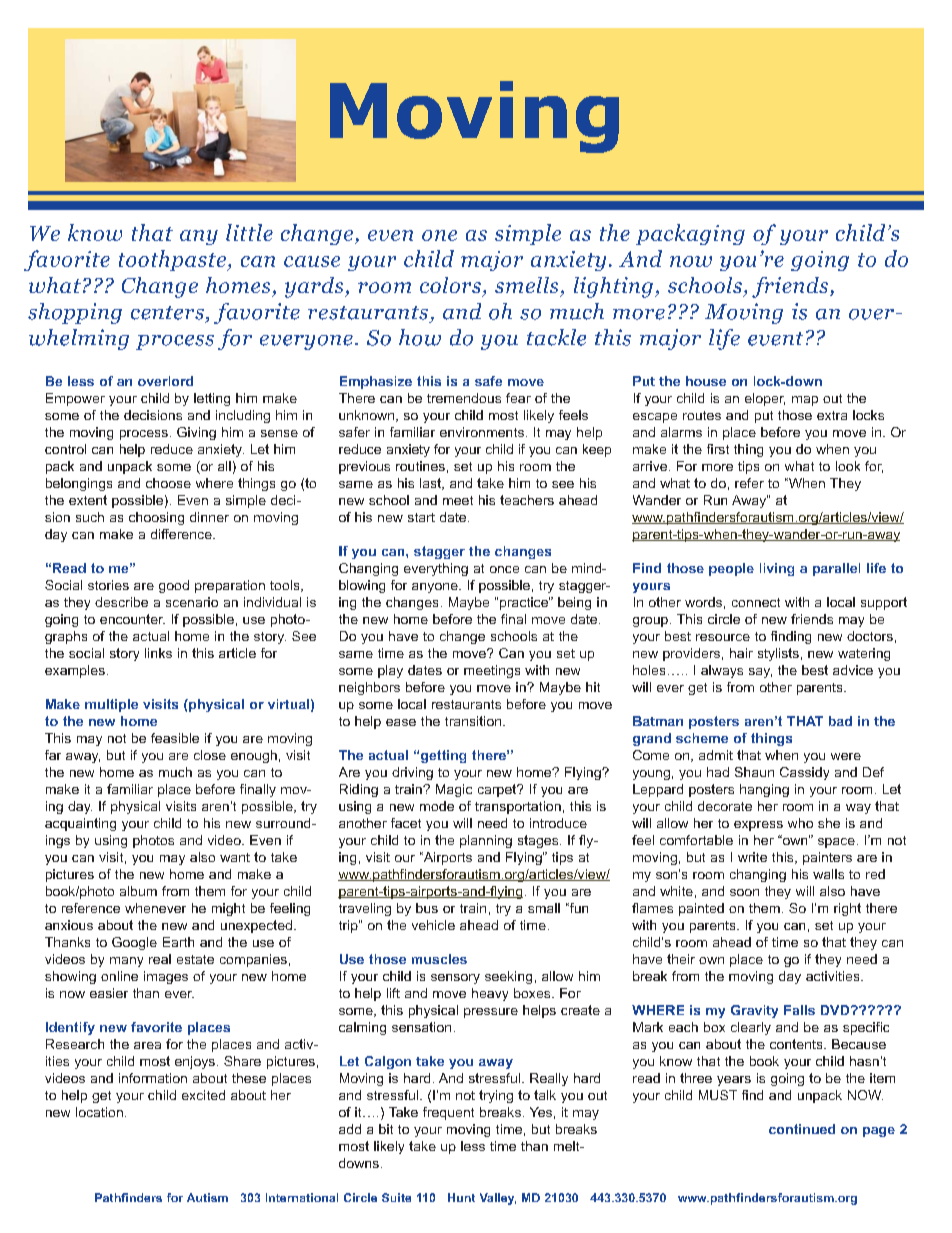 The height and width of the image is (1233, 952). I want to click on continued, so click(802, 1129).
